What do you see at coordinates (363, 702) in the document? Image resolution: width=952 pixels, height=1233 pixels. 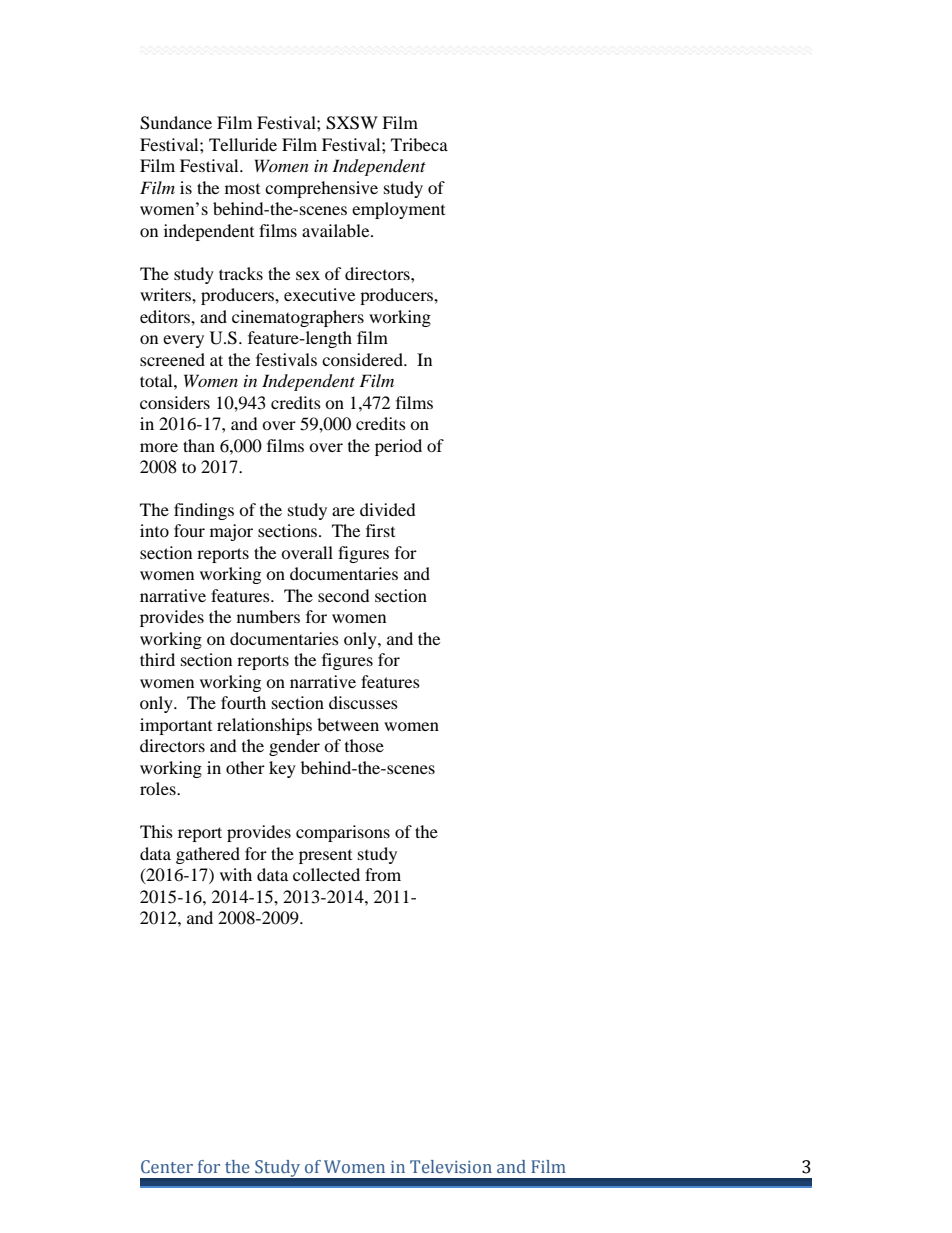 I see `discusses` at bounding box center [363, 702].
